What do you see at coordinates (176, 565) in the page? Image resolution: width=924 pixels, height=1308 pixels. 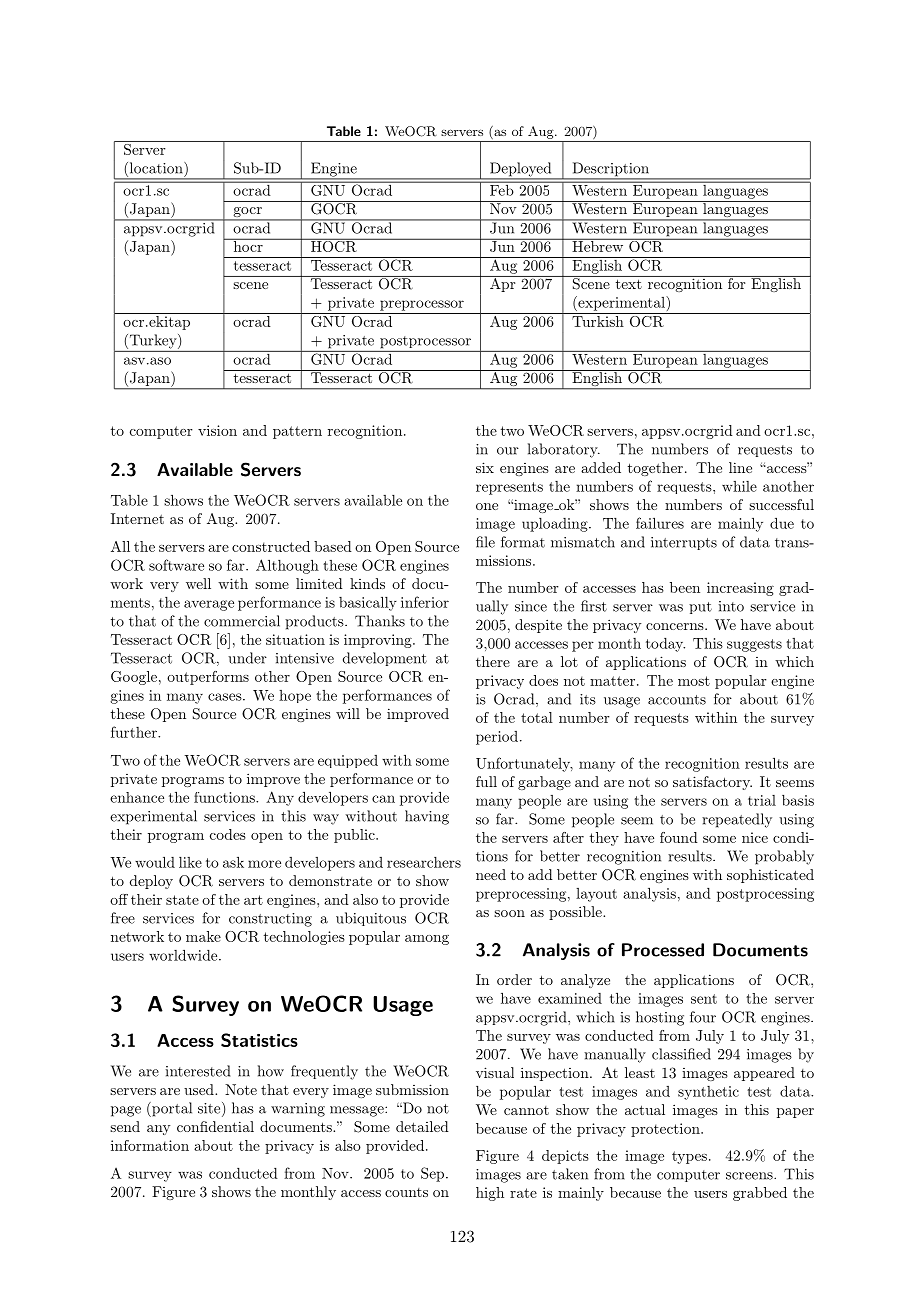 I see `software` at bounding box center [176, 565].
